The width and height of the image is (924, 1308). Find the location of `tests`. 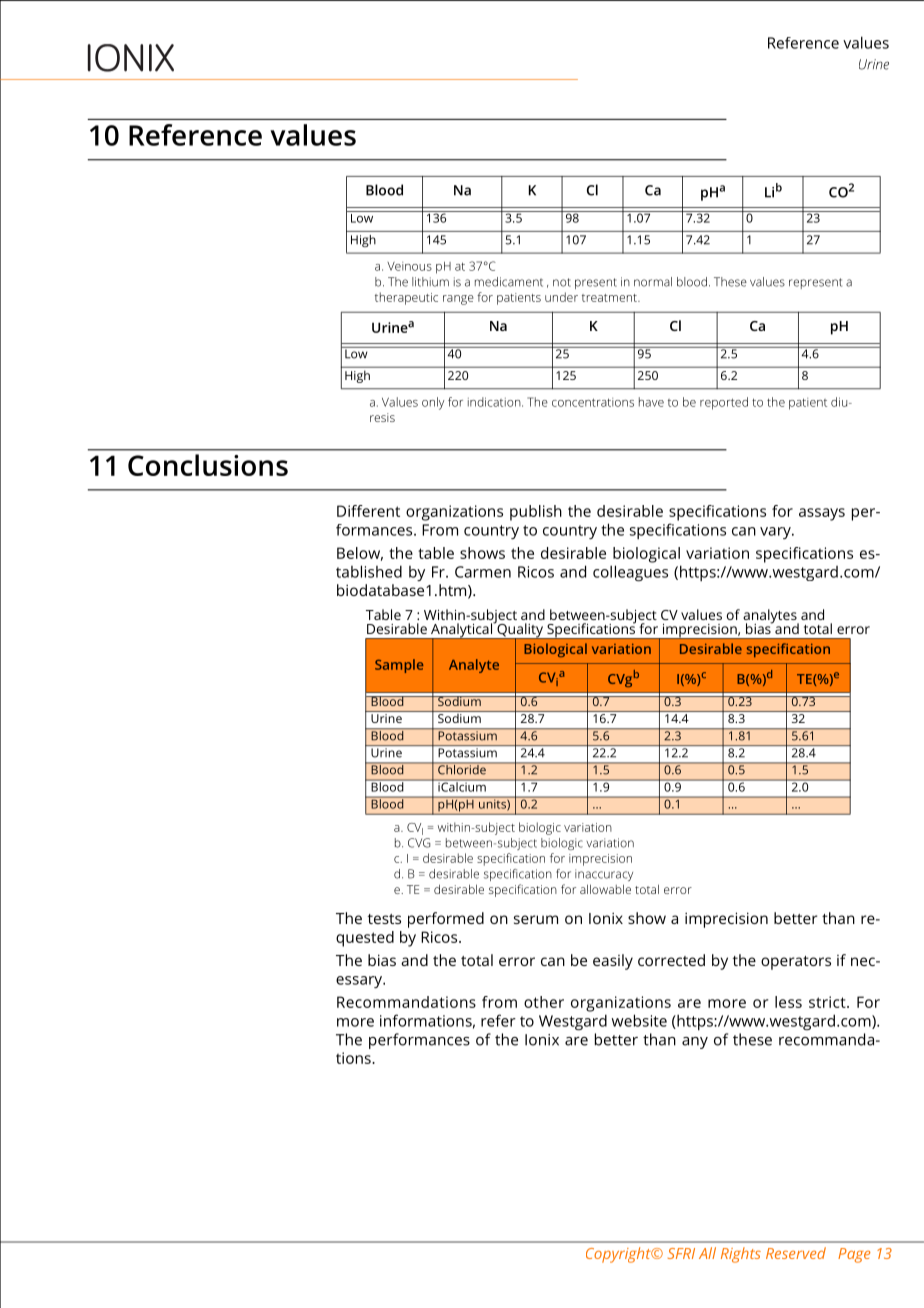

tests is located at coordinates (384, 919).
